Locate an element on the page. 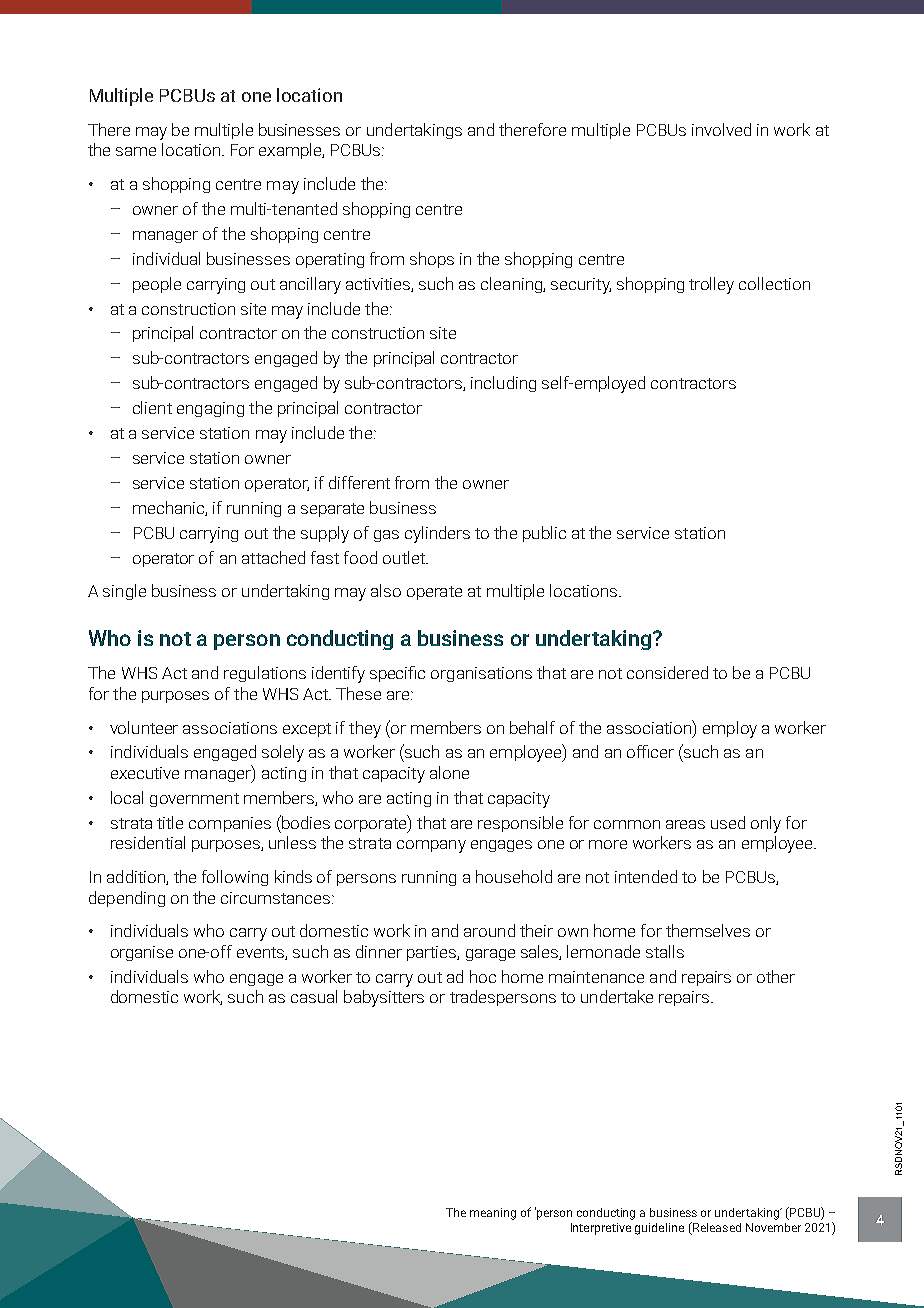 Image resolution: width=924 pixels, height=1308 pixels. casual is located at coordinates (314, 996).
